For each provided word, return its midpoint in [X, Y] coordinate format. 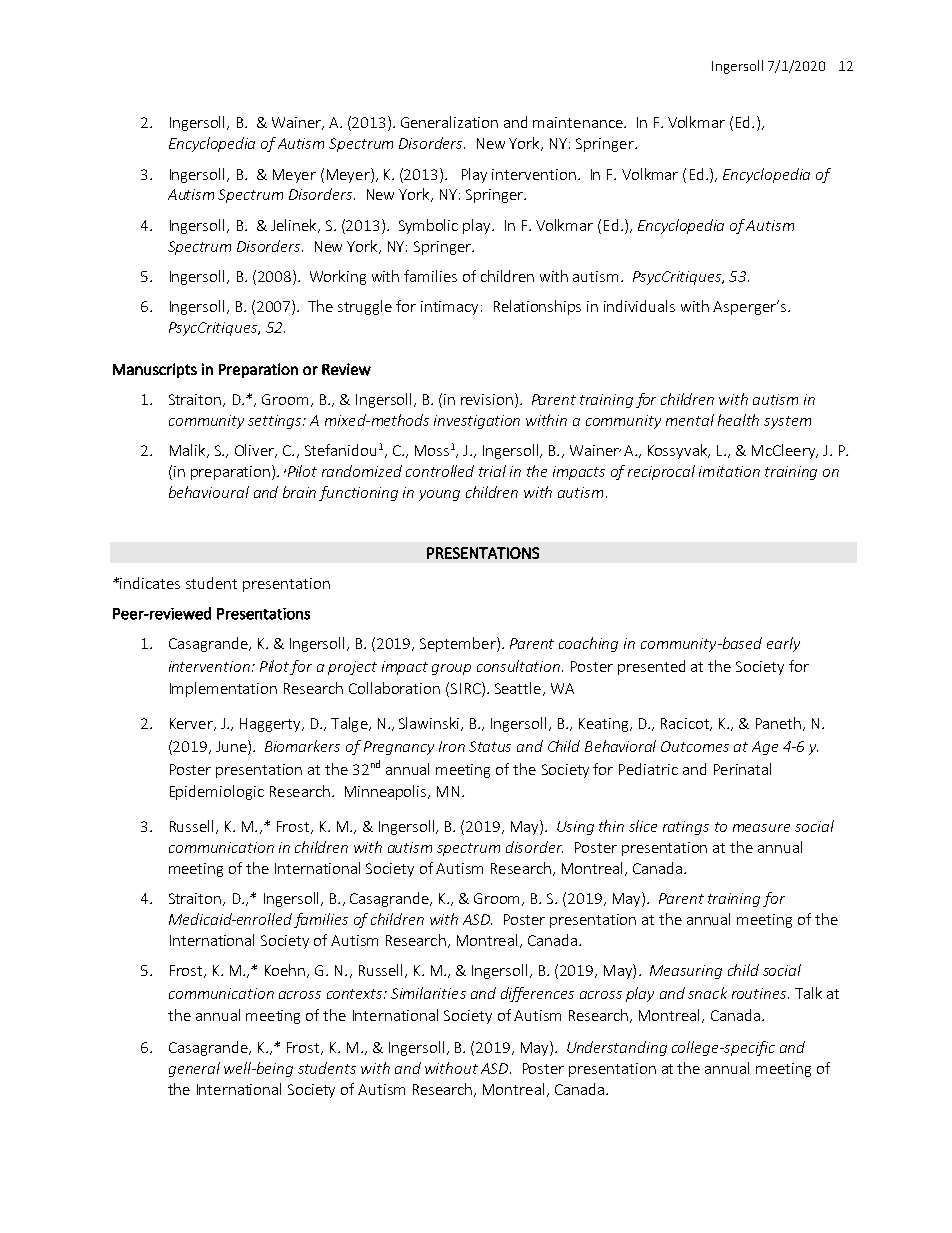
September [459, 644]
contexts [356, 994]
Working [338, 277]
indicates [150, 583]
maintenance [579, 122]
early [783, 644]
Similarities [428, 993]
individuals [639, 306]
